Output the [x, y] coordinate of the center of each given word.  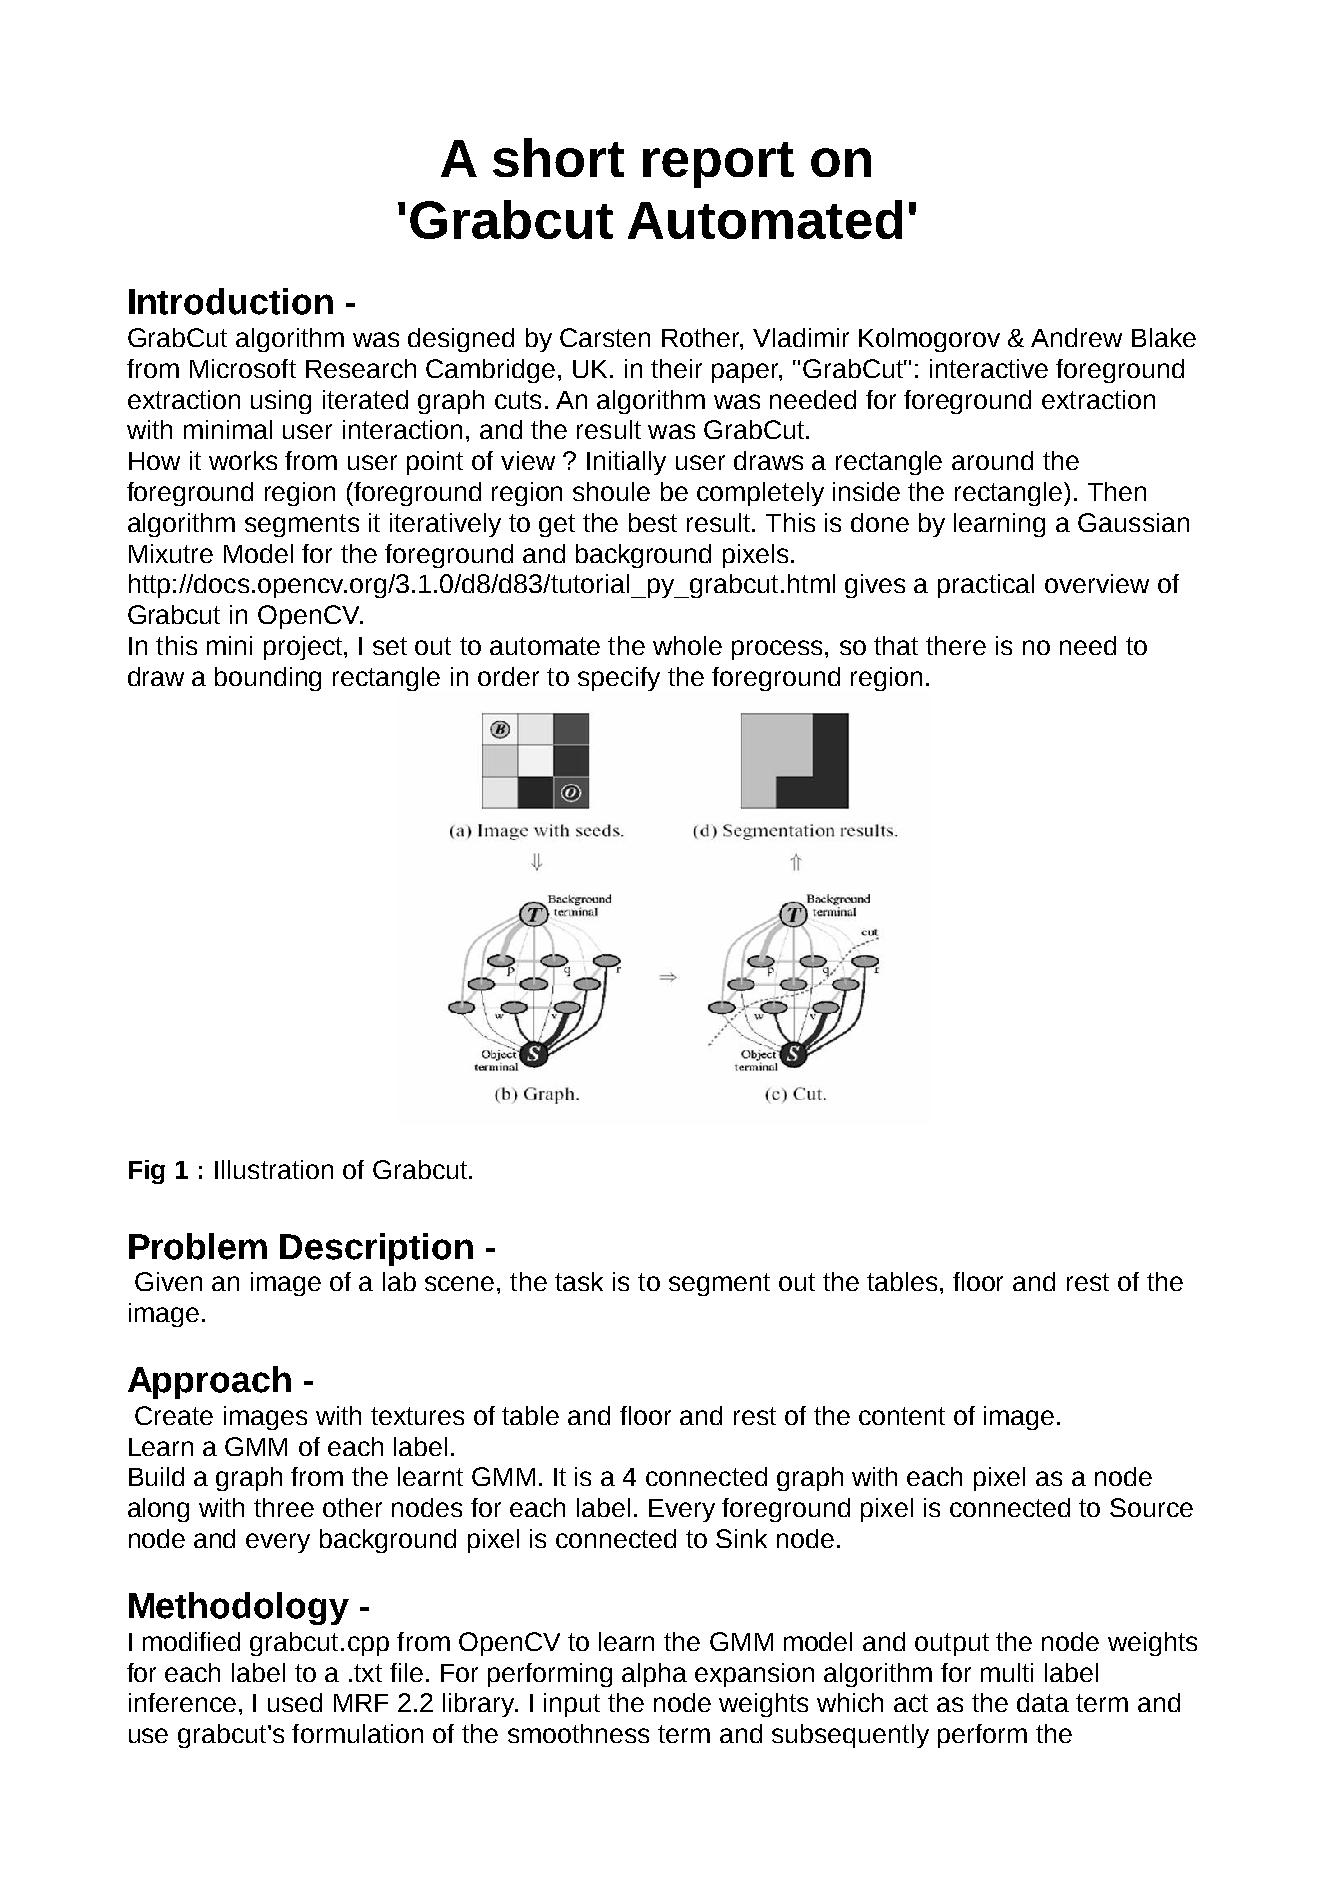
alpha [654, 1675]
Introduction [231, 301]
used [295, 1702]
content [902, 1416]
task [579, 1281]
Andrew [1076, 337]
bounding [268, 679]
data [1043, 1702]
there [956, 645]
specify [619, 679]
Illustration [274, 1169]
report [718, 165]
